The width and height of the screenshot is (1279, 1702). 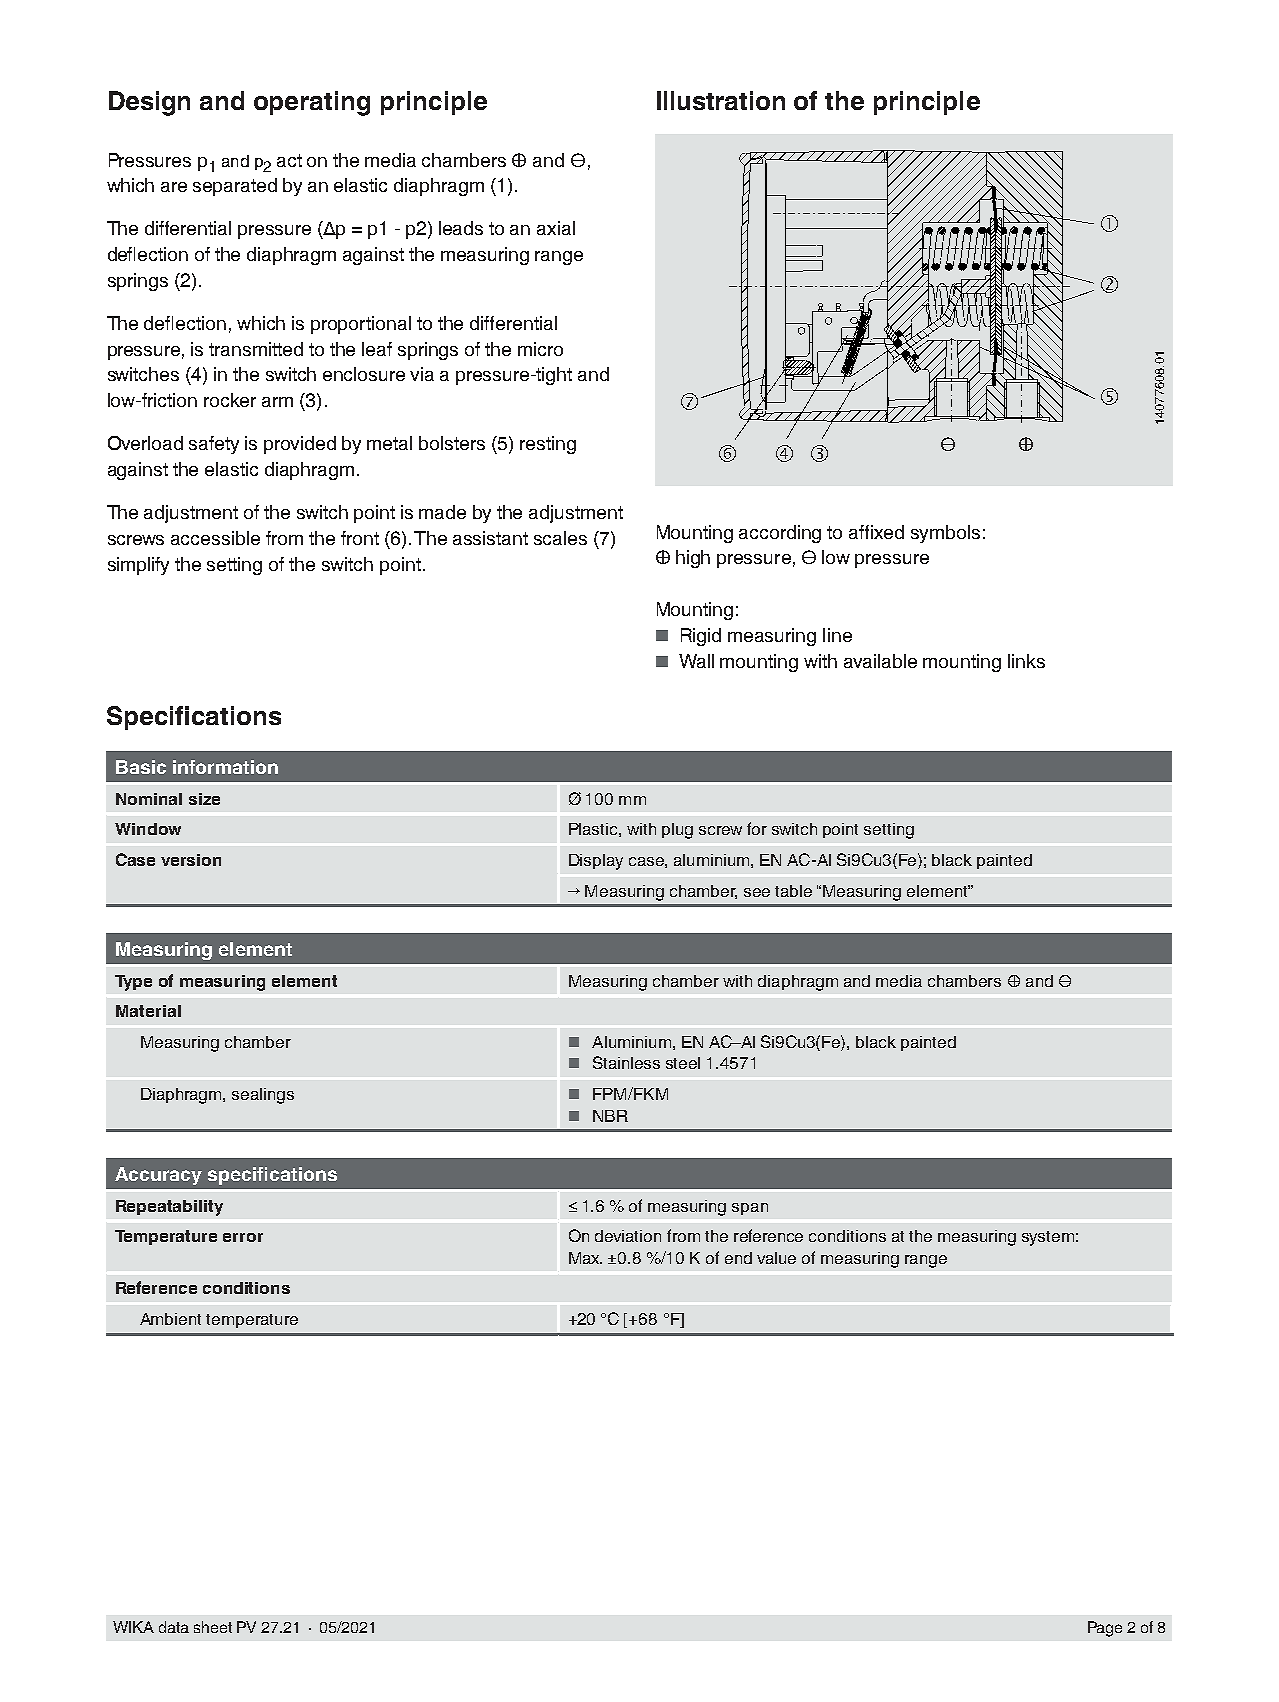 What do you see at coordinates (289, 160) in the screenshot?
I see `act` at bounding box center [289, 160].
